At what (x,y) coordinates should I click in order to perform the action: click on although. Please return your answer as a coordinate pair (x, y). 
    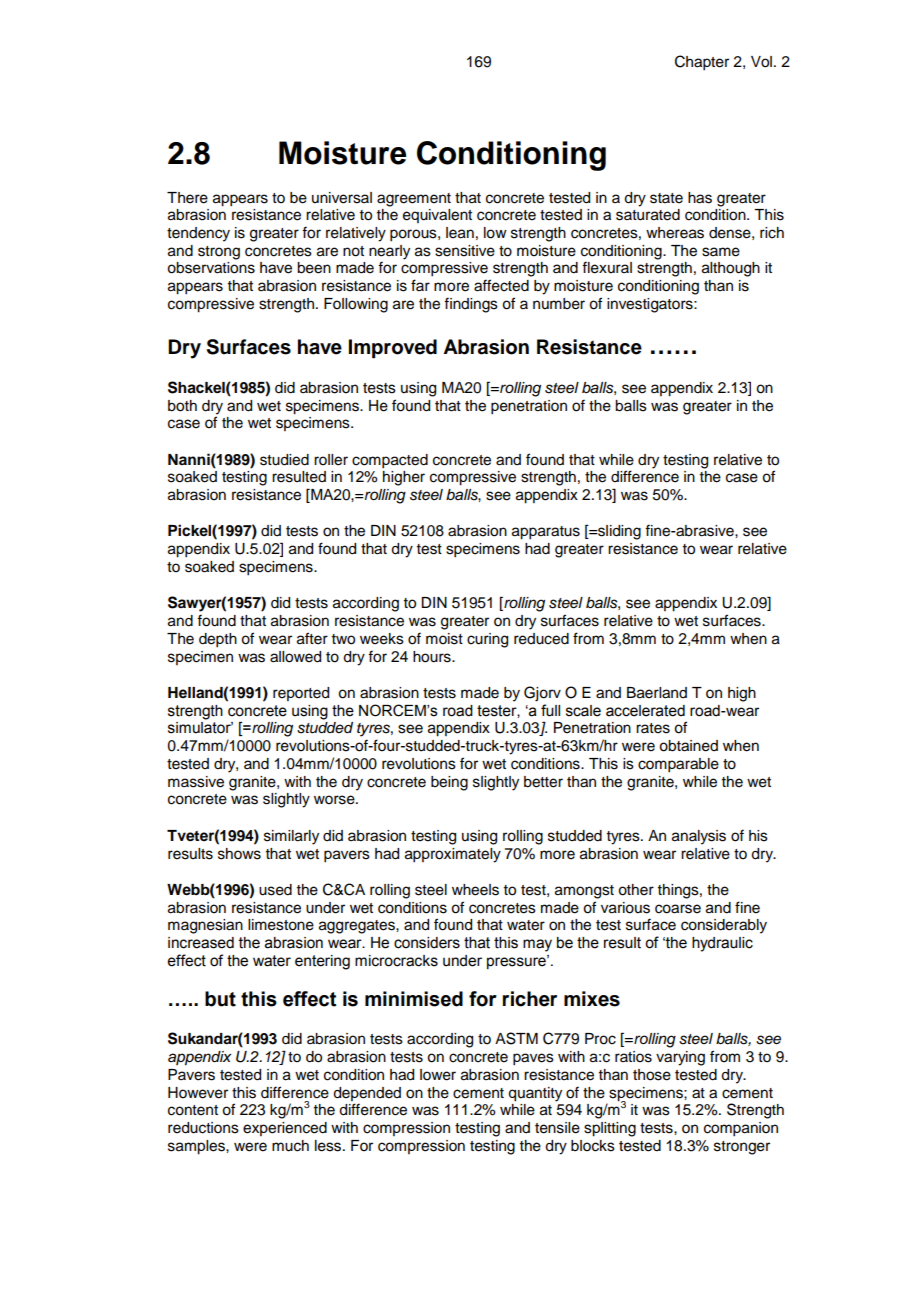
    Looking at the image, I should click on (731, 269).
